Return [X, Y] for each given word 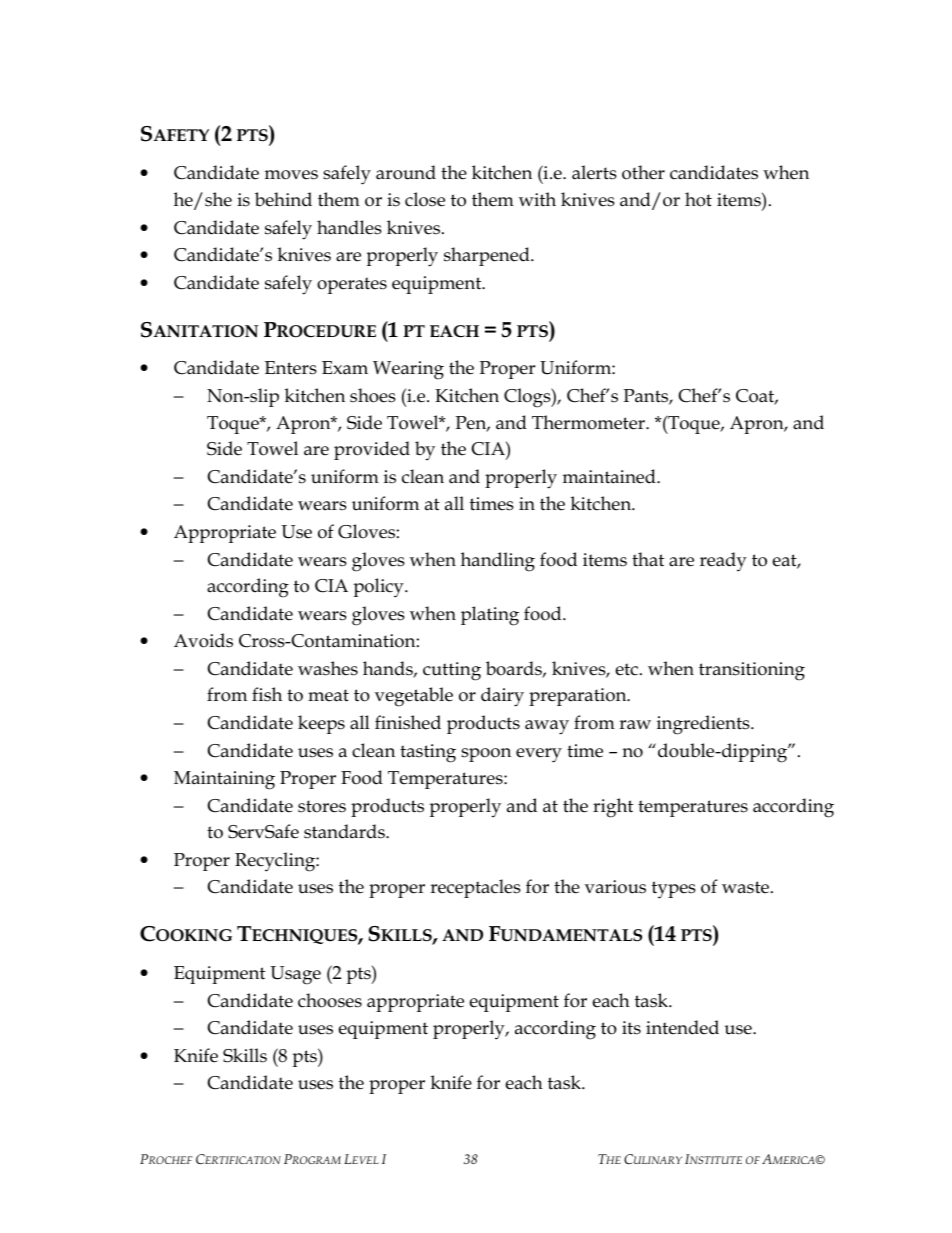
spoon [486, 755]
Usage [295, 975]
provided [372, 450]
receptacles [475, 888]
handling [498, 562]
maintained [610, 476]
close [425, 199]
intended [682, 1027]
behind [283, 199]
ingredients [704, 725]
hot [698, 199]
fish [267, 694]
